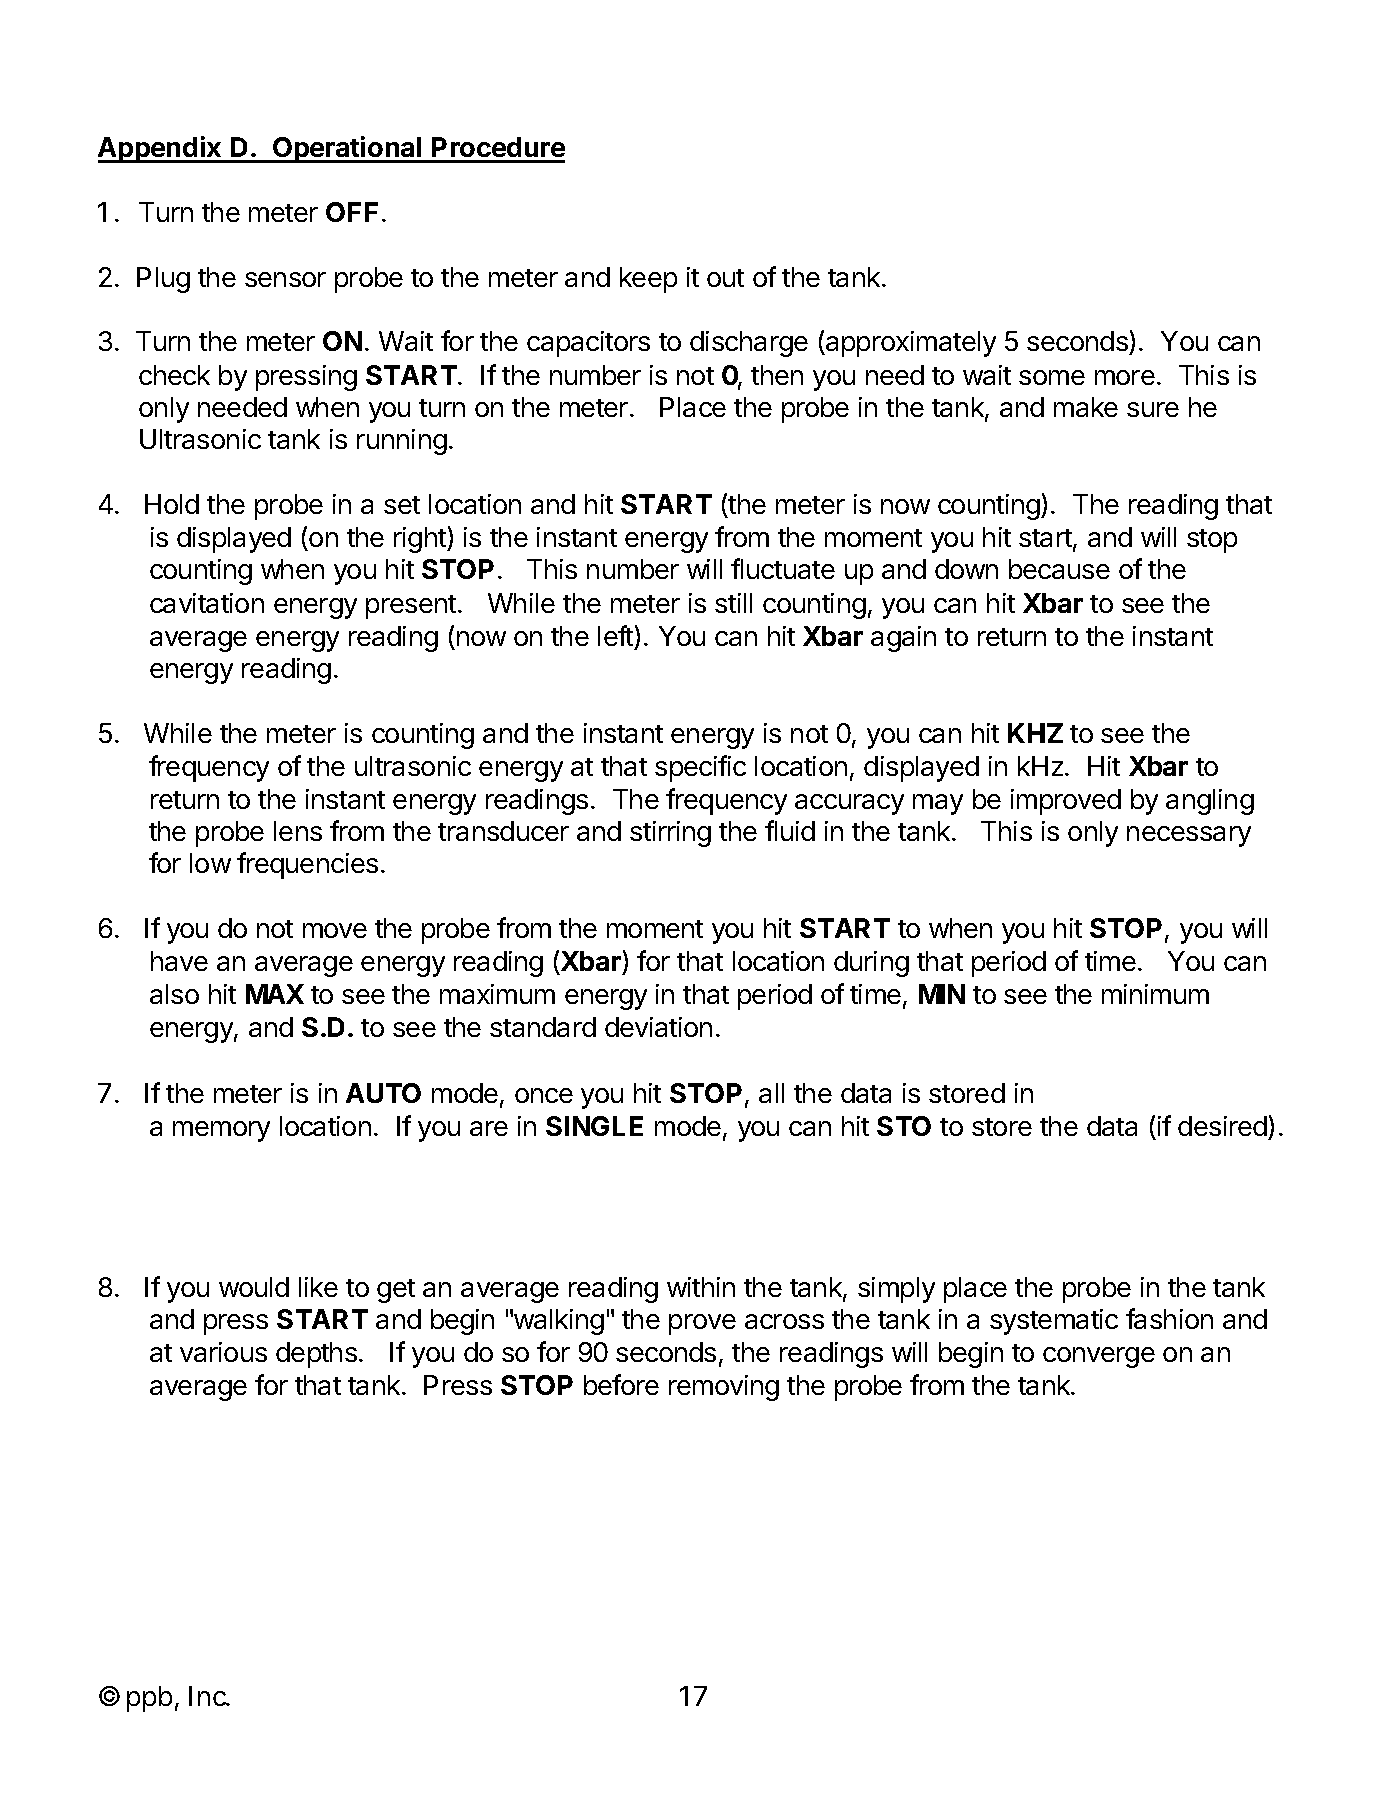 This screenshot has height=1795, width=1387. I want to click on because, so click(1059, 569).
